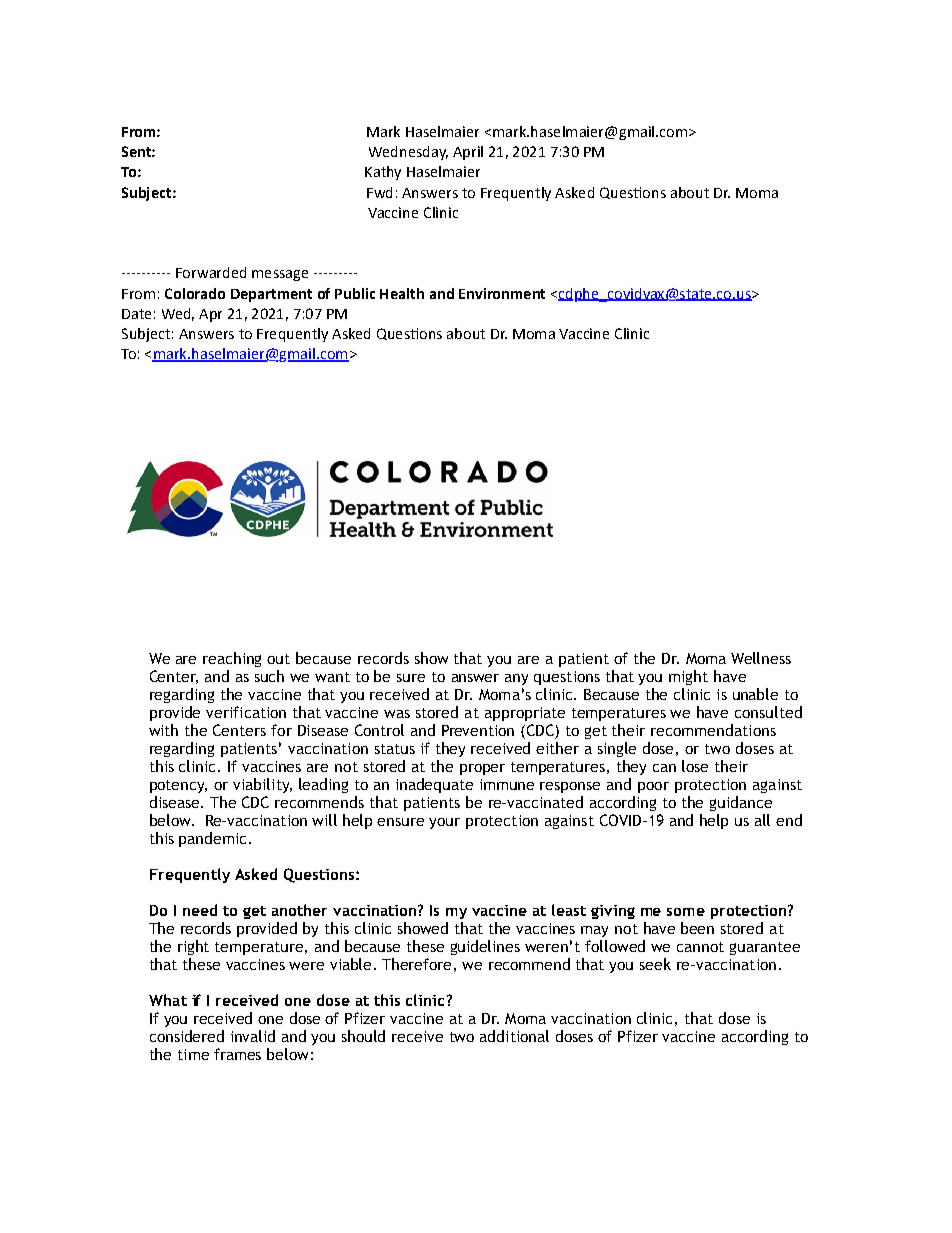 The image size is (952, 1233). I want to click on Date, so click(136, 314).
